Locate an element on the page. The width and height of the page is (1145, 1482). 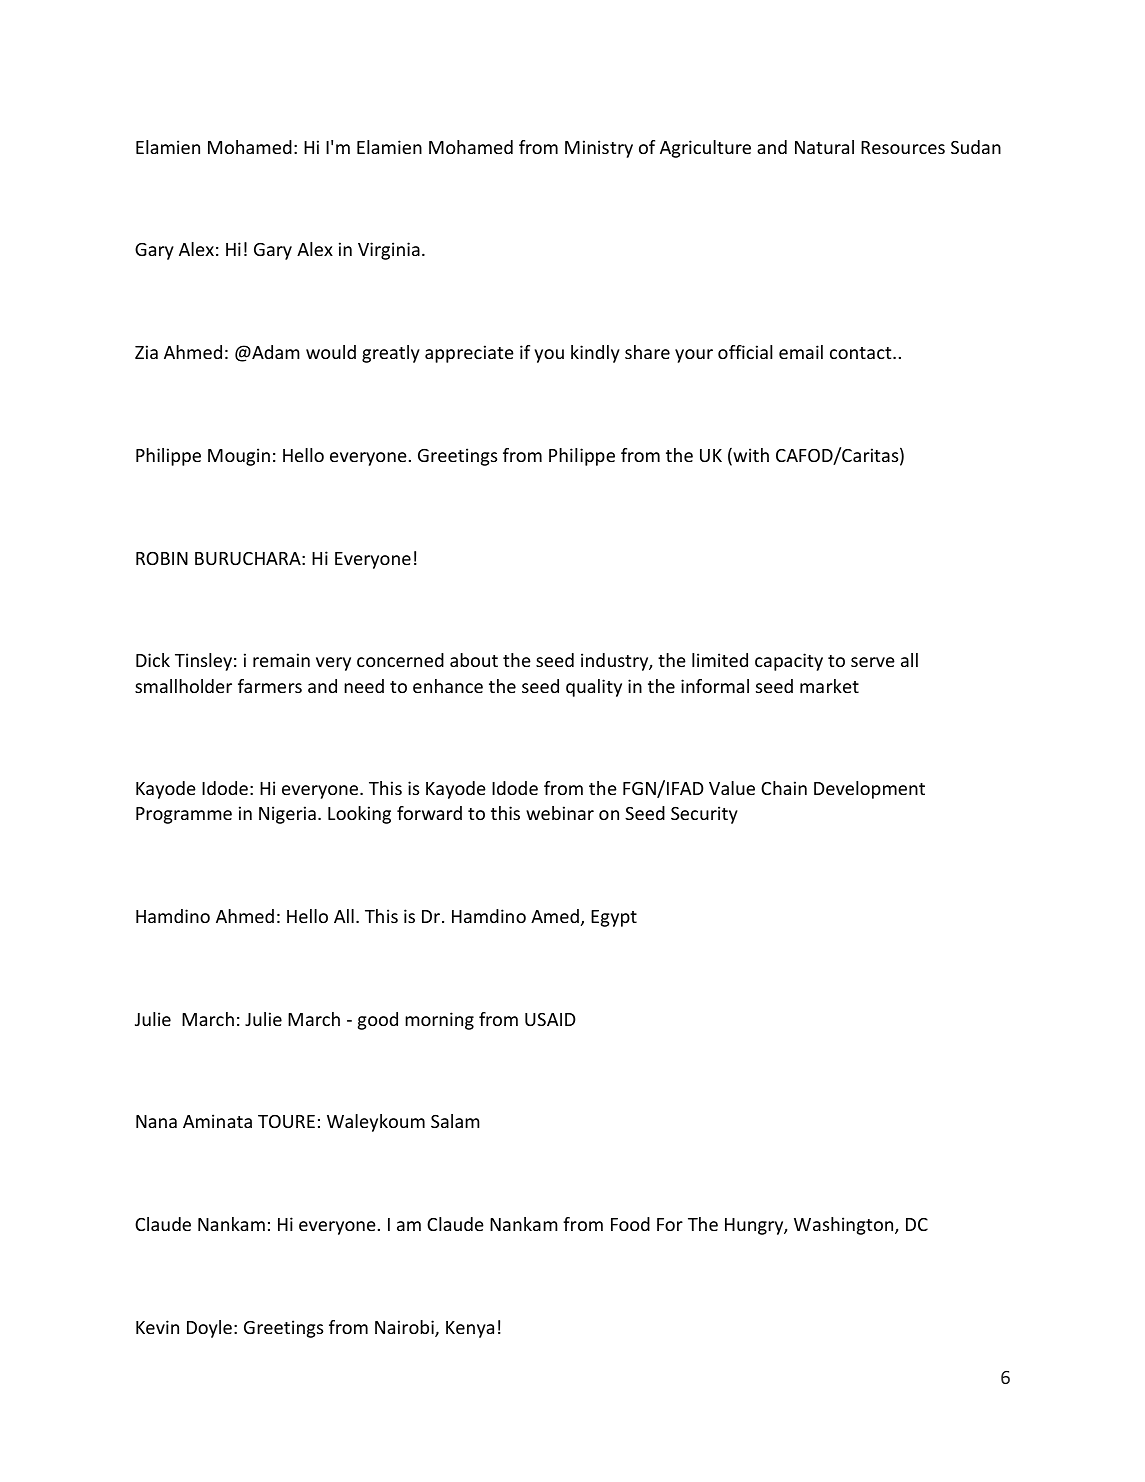
kindly is located at coordinates (595, 354).
